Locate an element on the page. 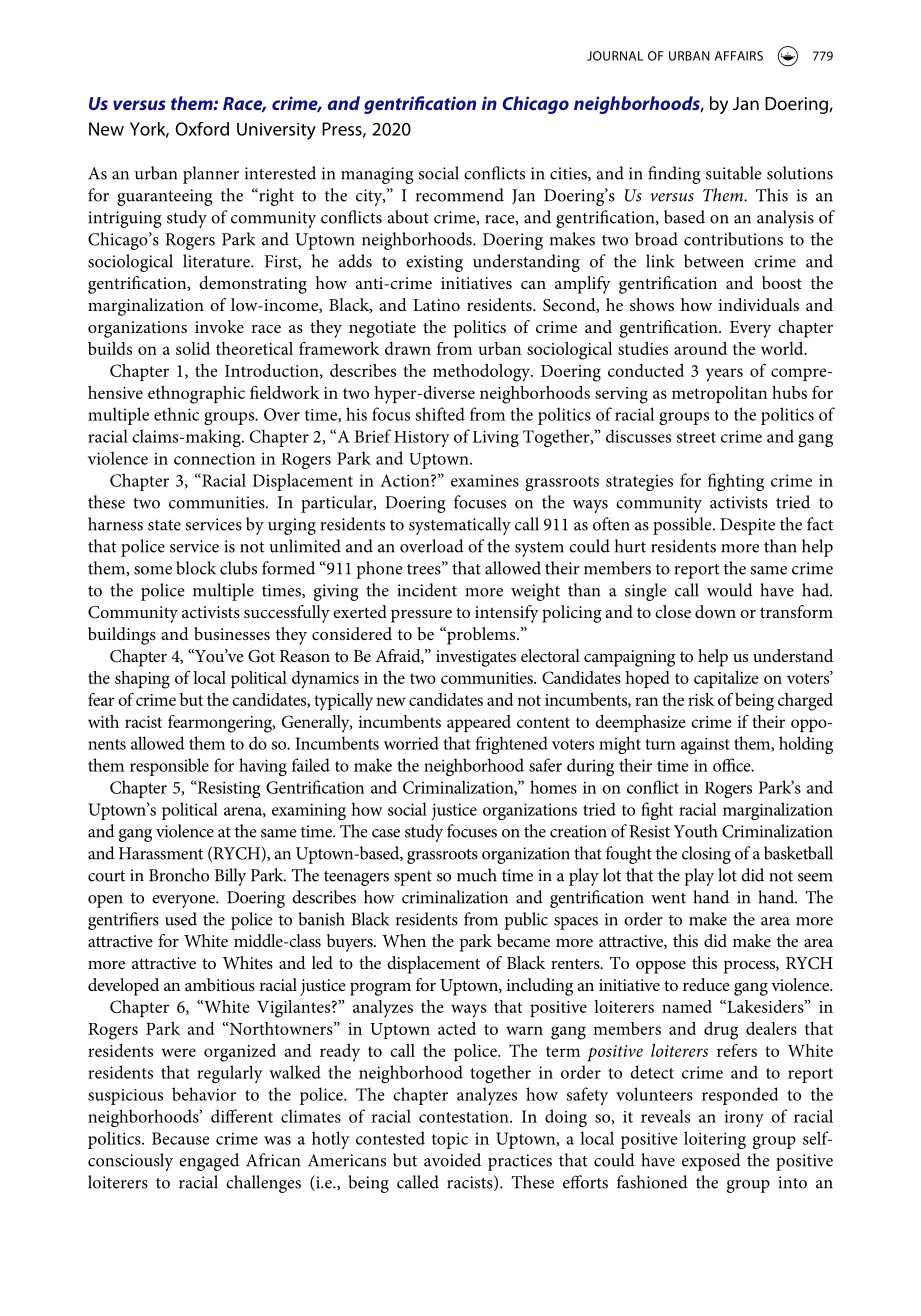 The width and height of the page is (921, 1316). recommend is located at coordinates (460, 195).
